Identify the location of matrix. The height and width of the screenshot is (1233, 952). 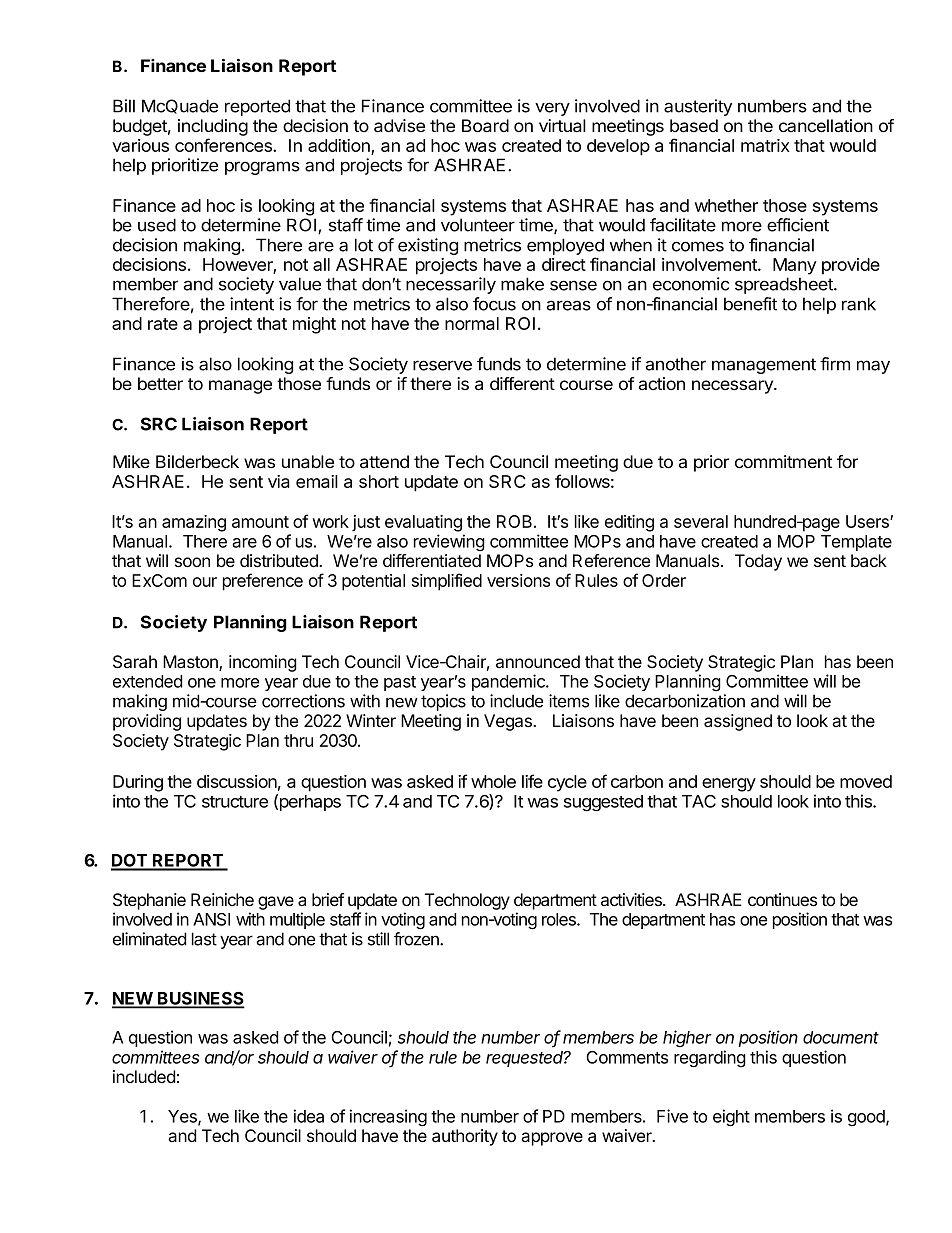
(765, 145).
